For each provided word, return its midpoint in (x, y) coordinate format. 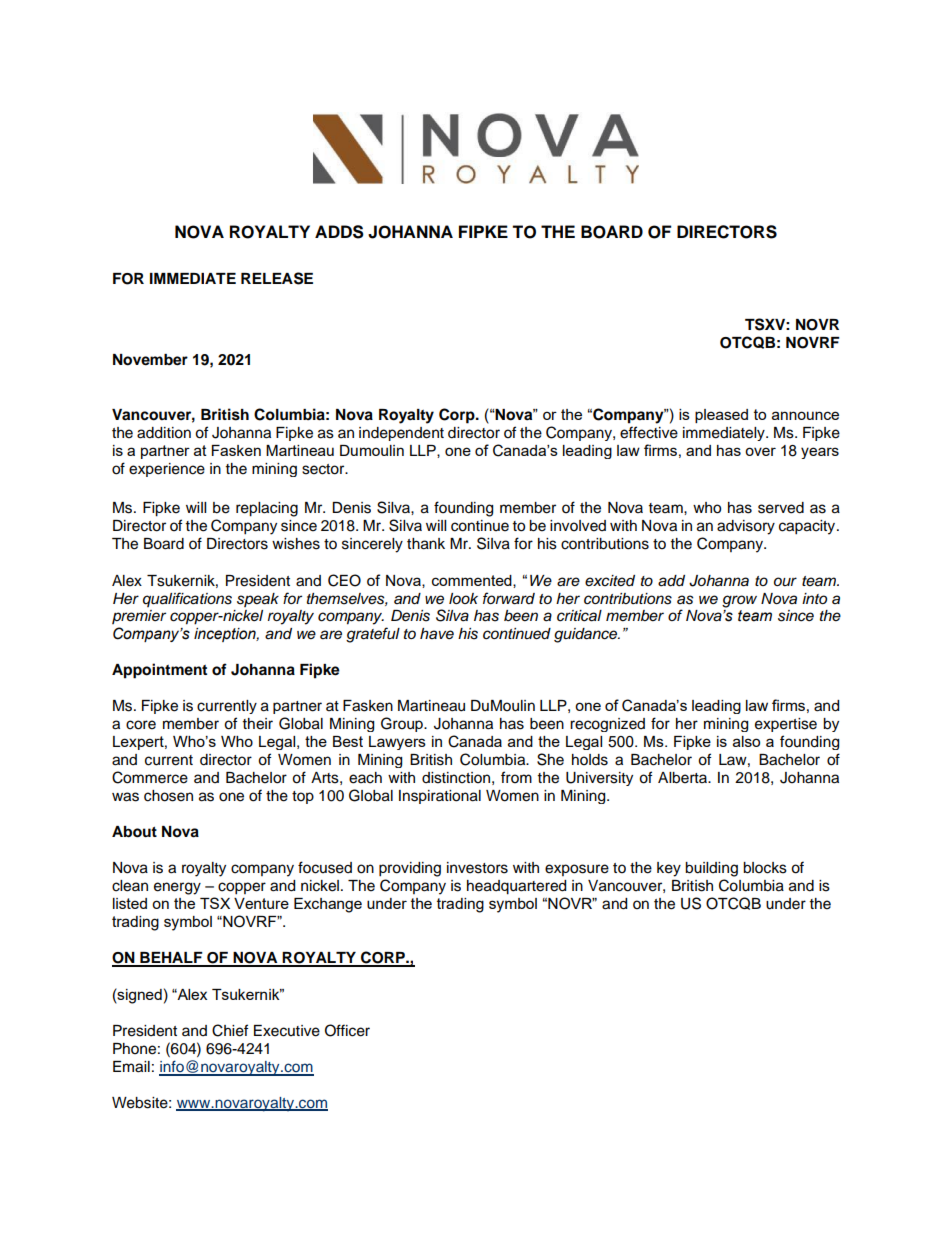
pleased (721, 416)
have (437, 633)
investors (477, 868)
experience (167, 470)
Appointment (159, 671)
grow (739, 601)
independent (401, 434)
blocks (765, 868)
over (760, 451)
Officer (347, 1030)
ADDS (339, 232)
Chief (230, 1030)
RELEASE (277, 278)
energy (177, 888)
